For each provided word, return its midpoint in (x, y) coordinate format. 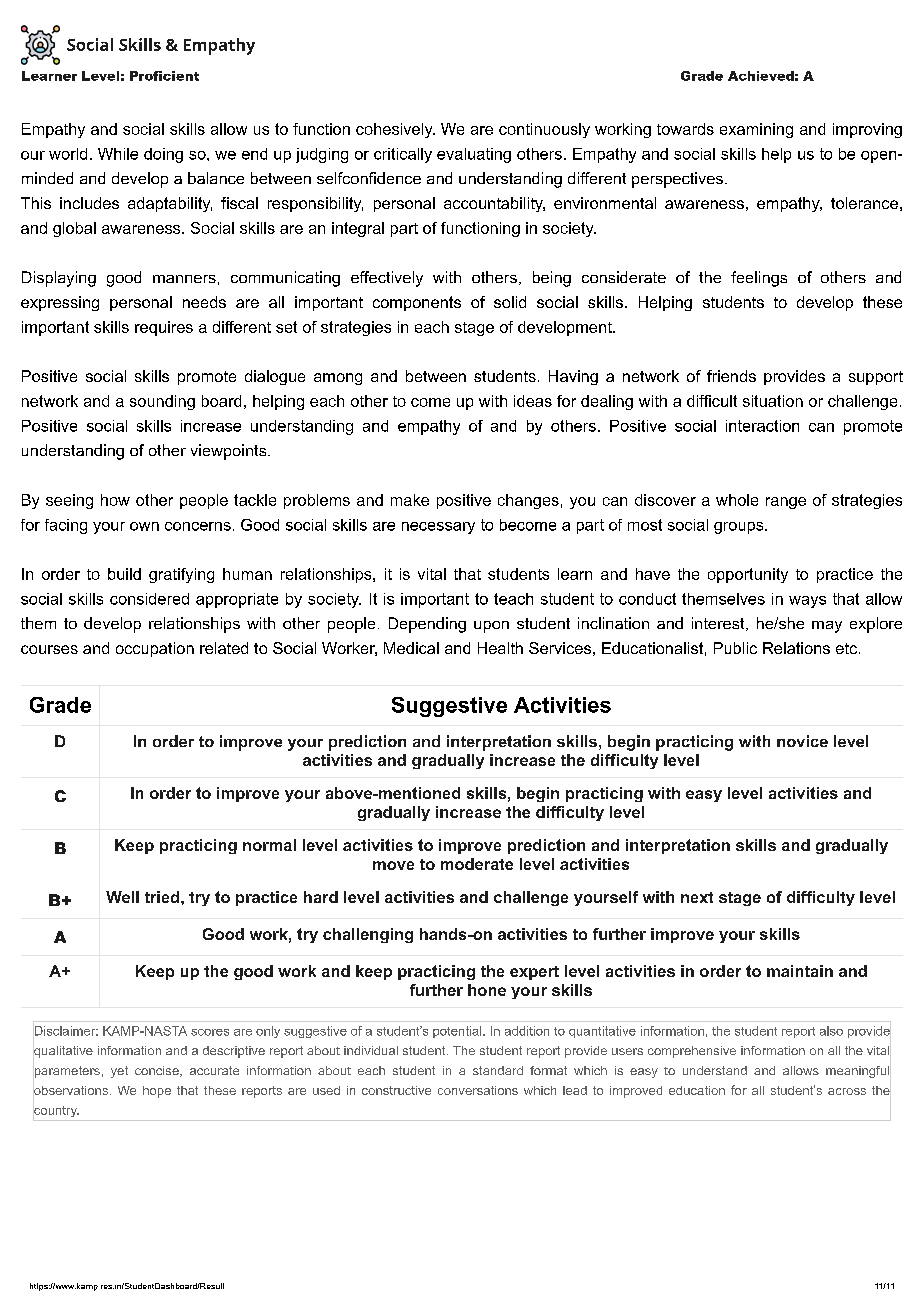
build (124, 574)
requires (164, 328)
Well (122, 897)
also (831, 1031)
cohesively (395, 130)
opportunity (748, 575)
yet (119, 1072)
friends (731, 376)
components (417, 303)
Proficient (164, 76)
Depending (427, 625)
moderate (477, 864)
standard (498, 1070)
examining (756, 130)
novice (802, 741)
